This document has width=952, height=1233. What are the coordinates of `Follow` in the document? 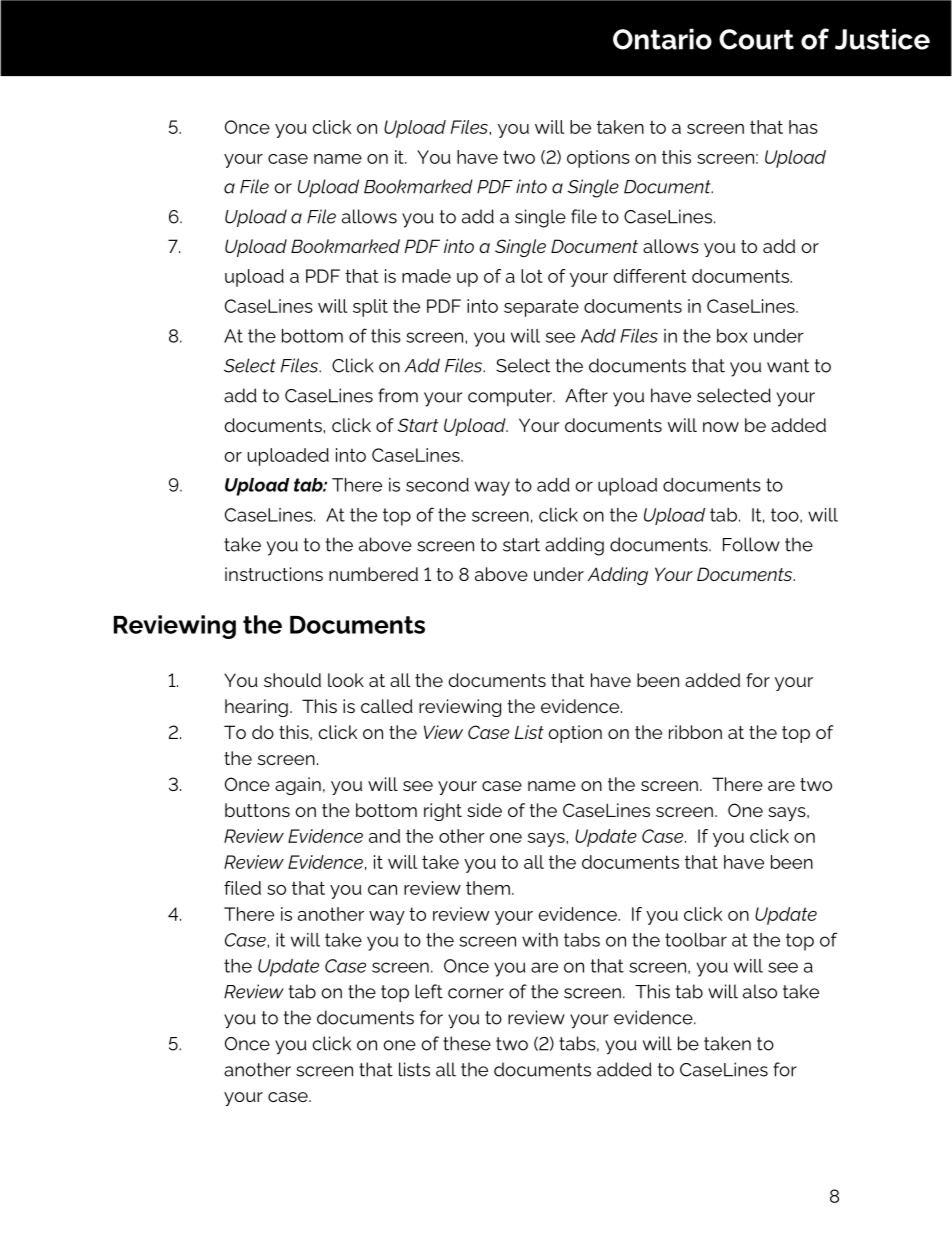 It's located at (751, 544).
